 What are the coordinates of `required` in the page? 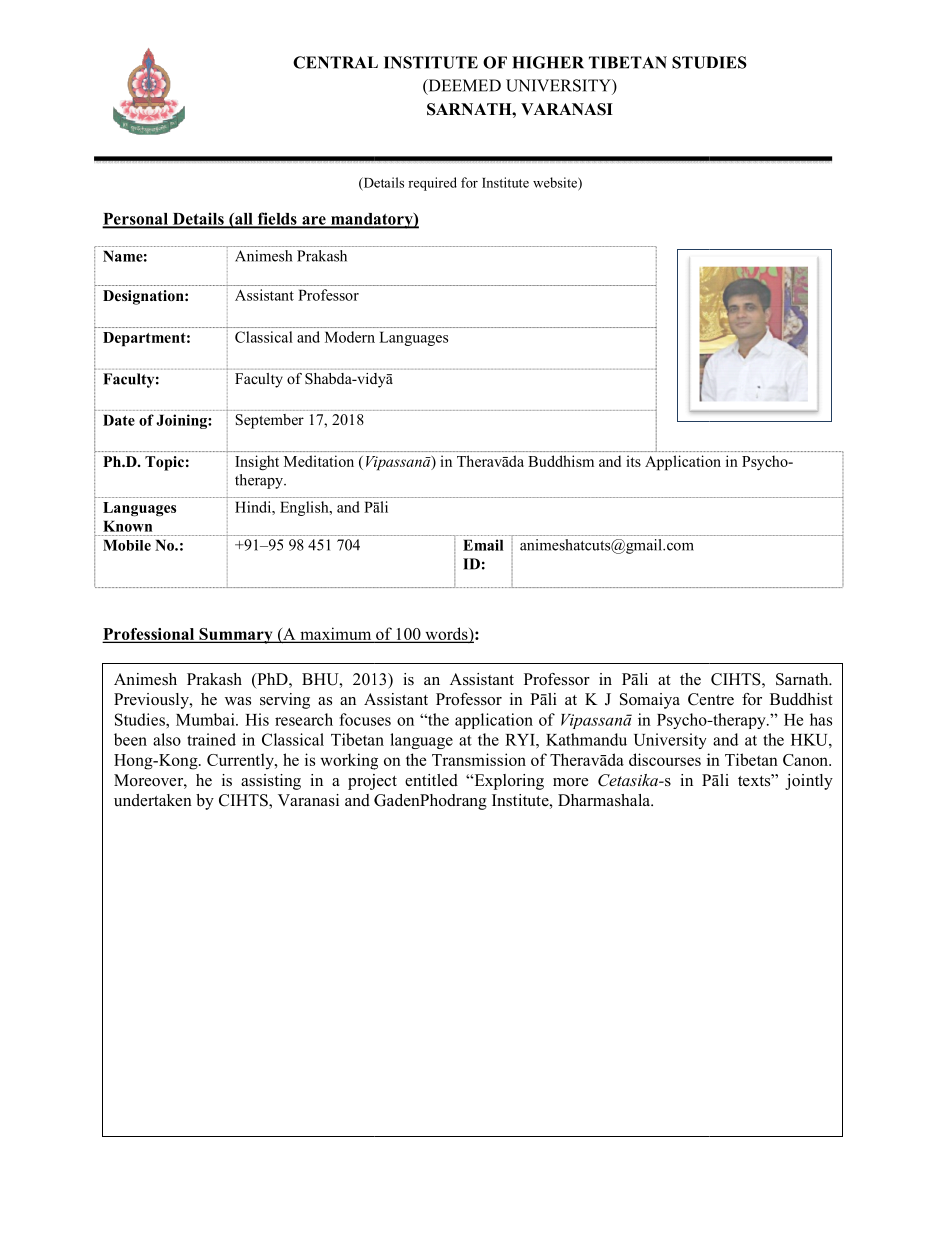 It's located at (432, 184).
